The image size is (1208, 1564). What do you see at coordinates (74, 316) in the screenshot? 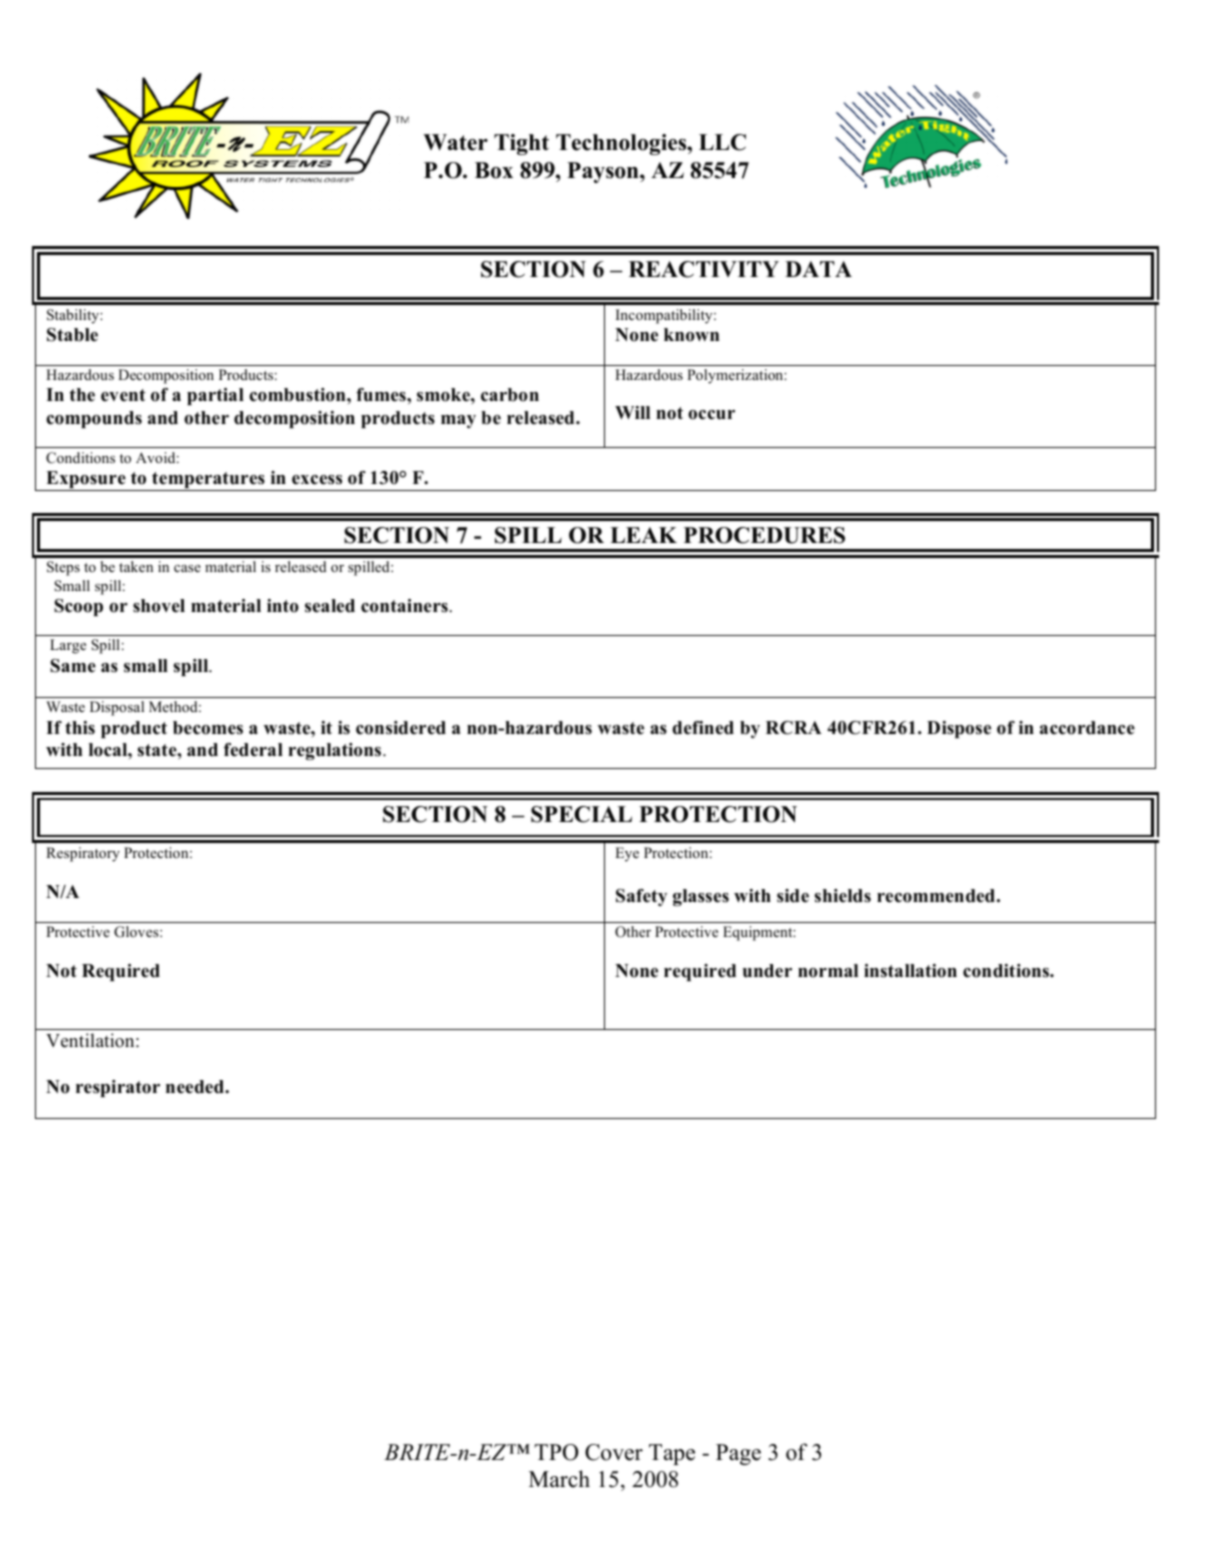
I see `Stability` at bounding box center [74, 316].
